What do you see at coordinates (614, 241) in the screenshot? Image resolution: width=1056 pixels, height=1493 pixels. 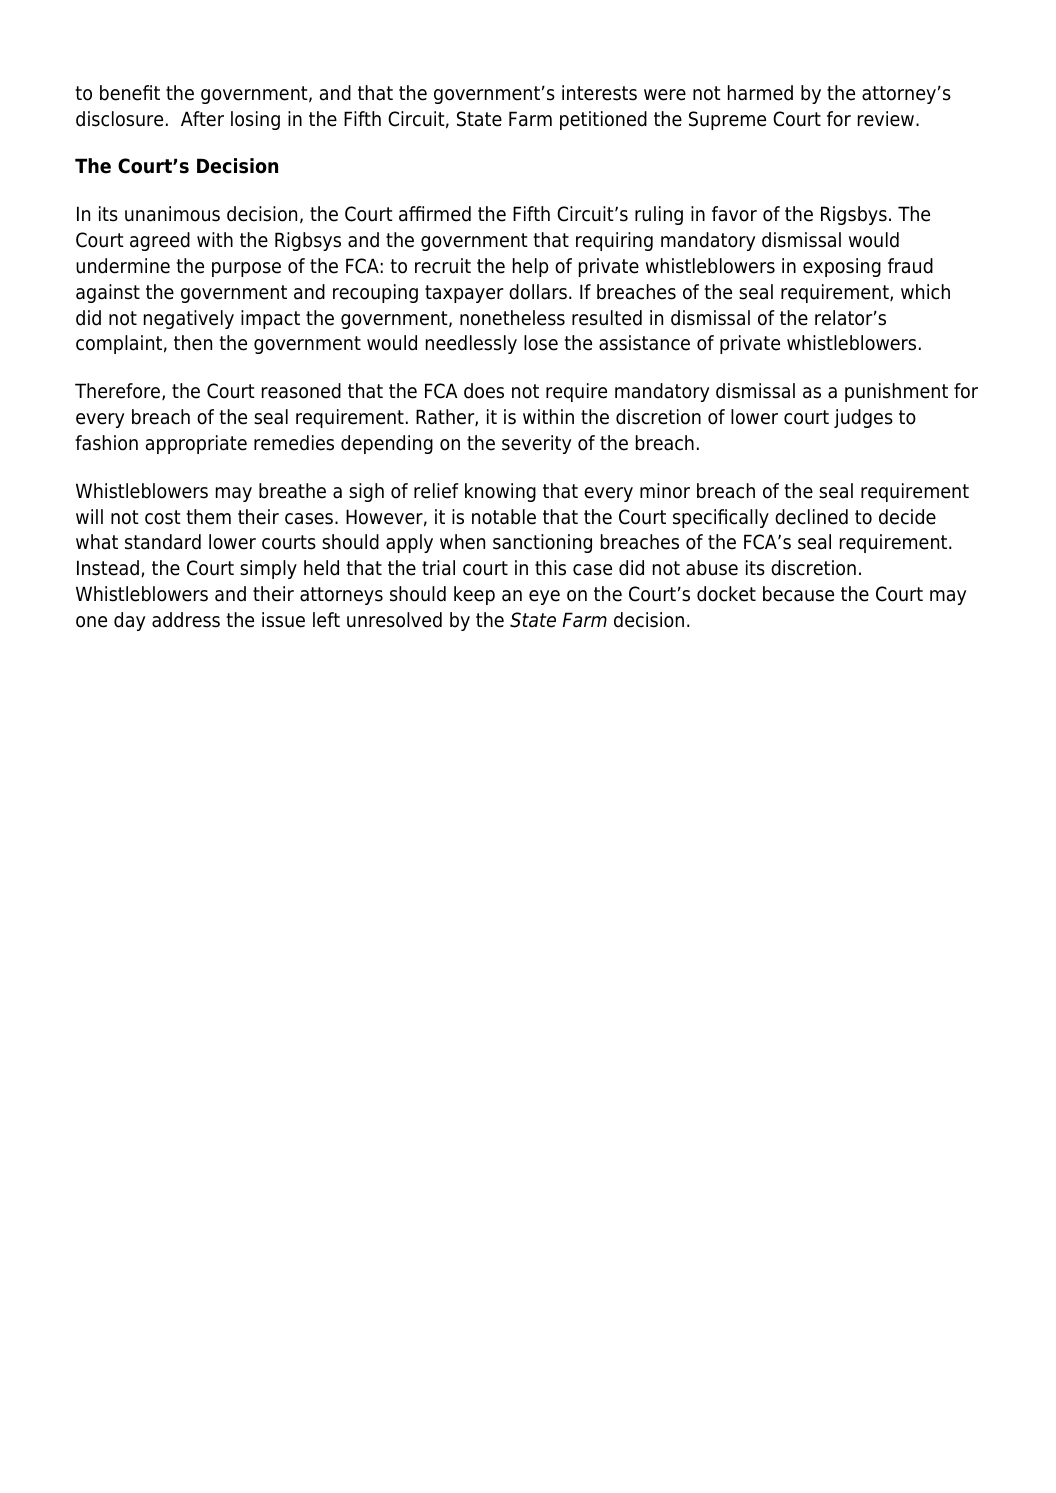 I see `requiring` at bounding box center [614, 241].
